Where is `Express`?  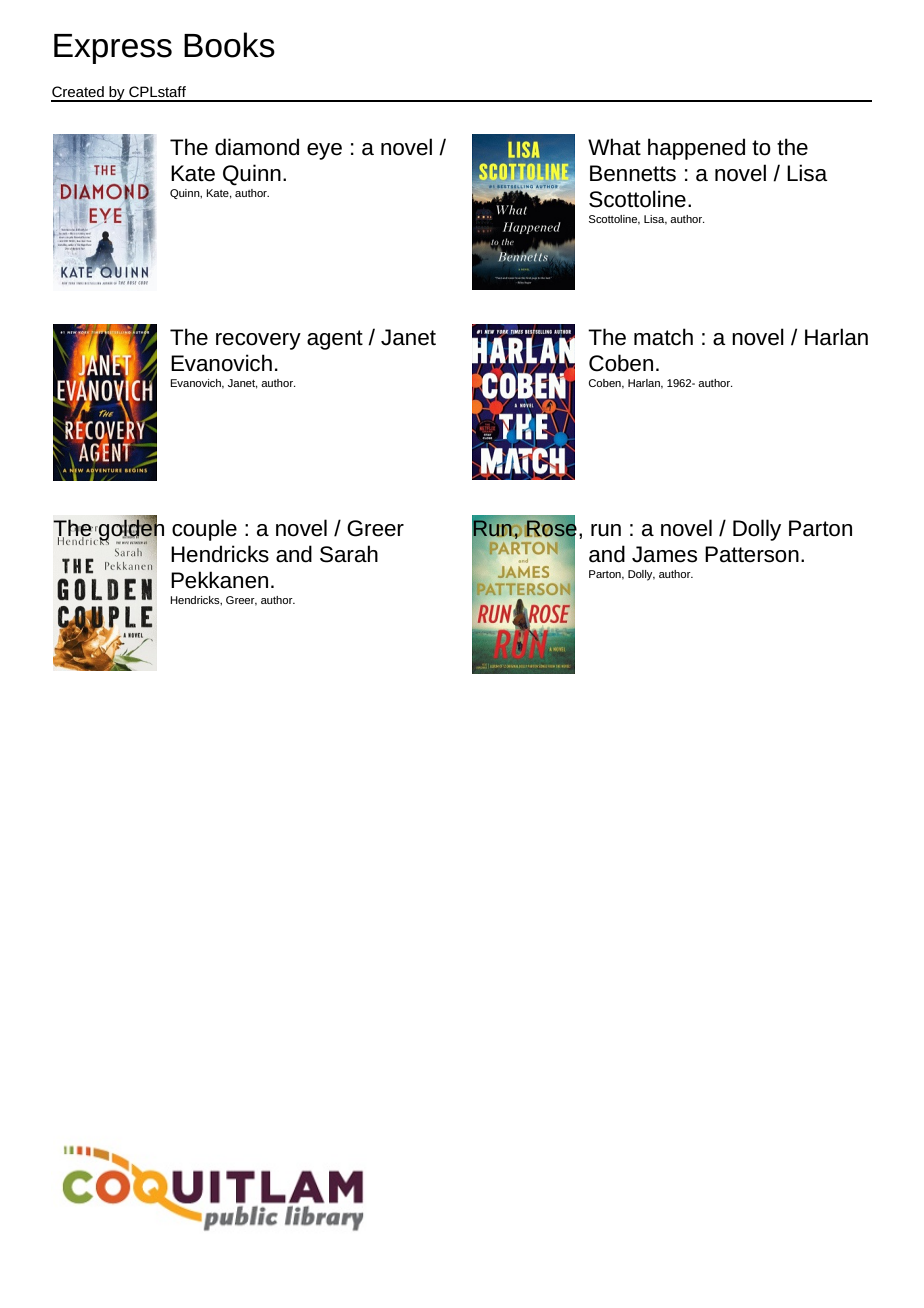
Express is located at coordinates (113, 49).
